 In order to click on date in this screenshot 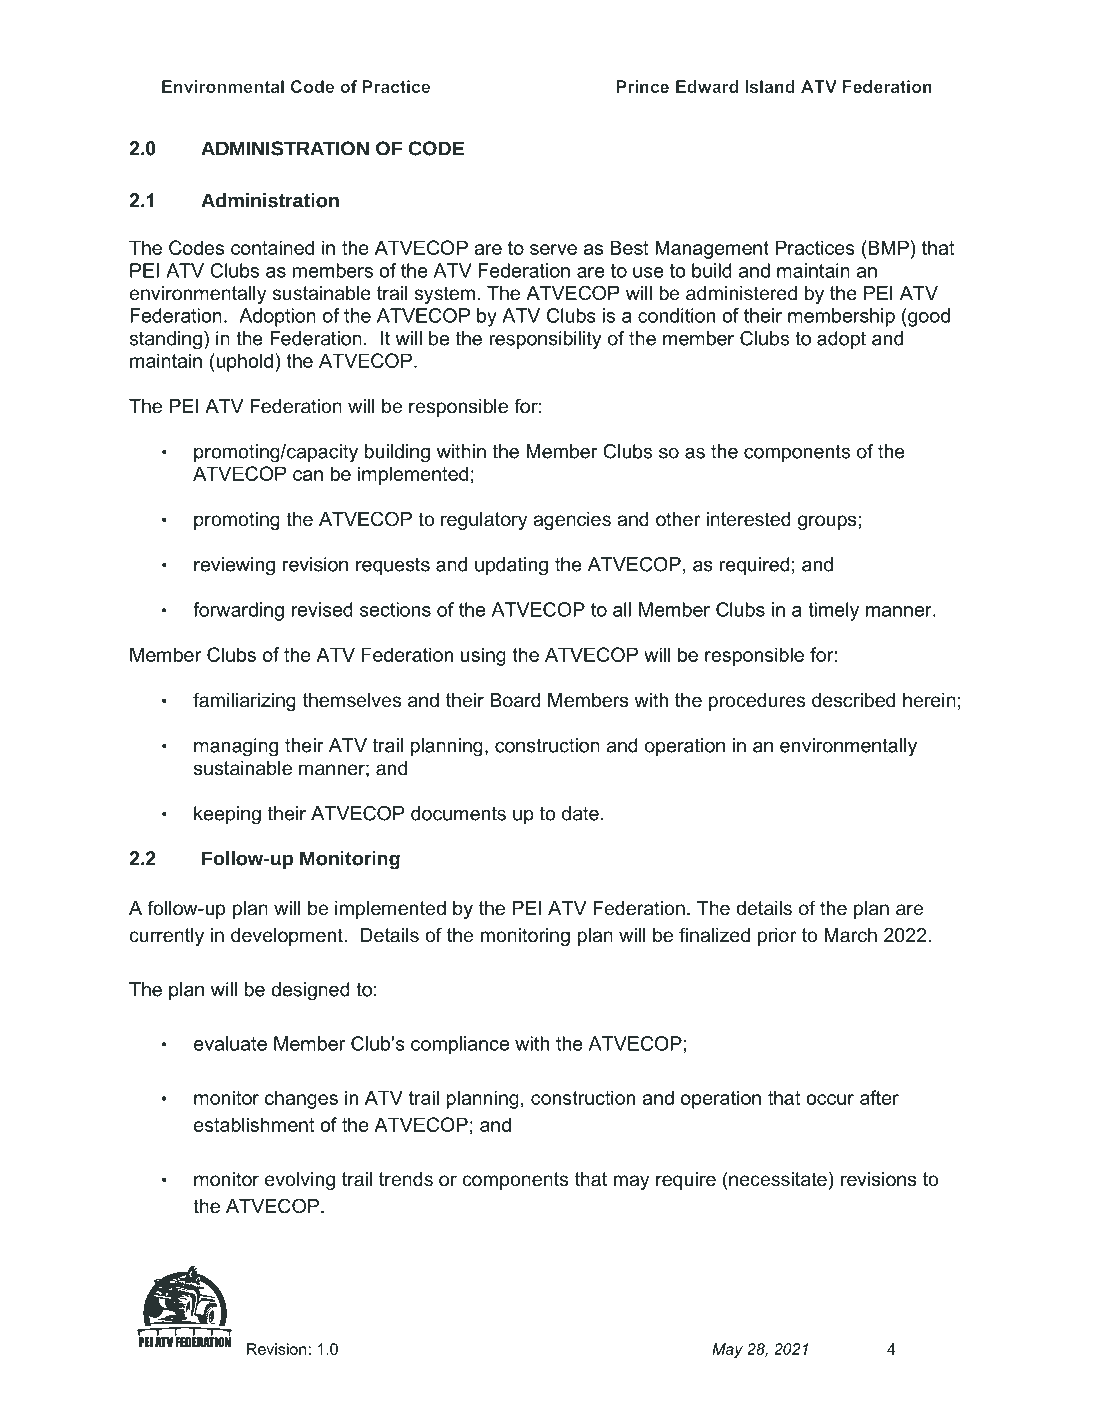, I will do `click(580, 813)`.
